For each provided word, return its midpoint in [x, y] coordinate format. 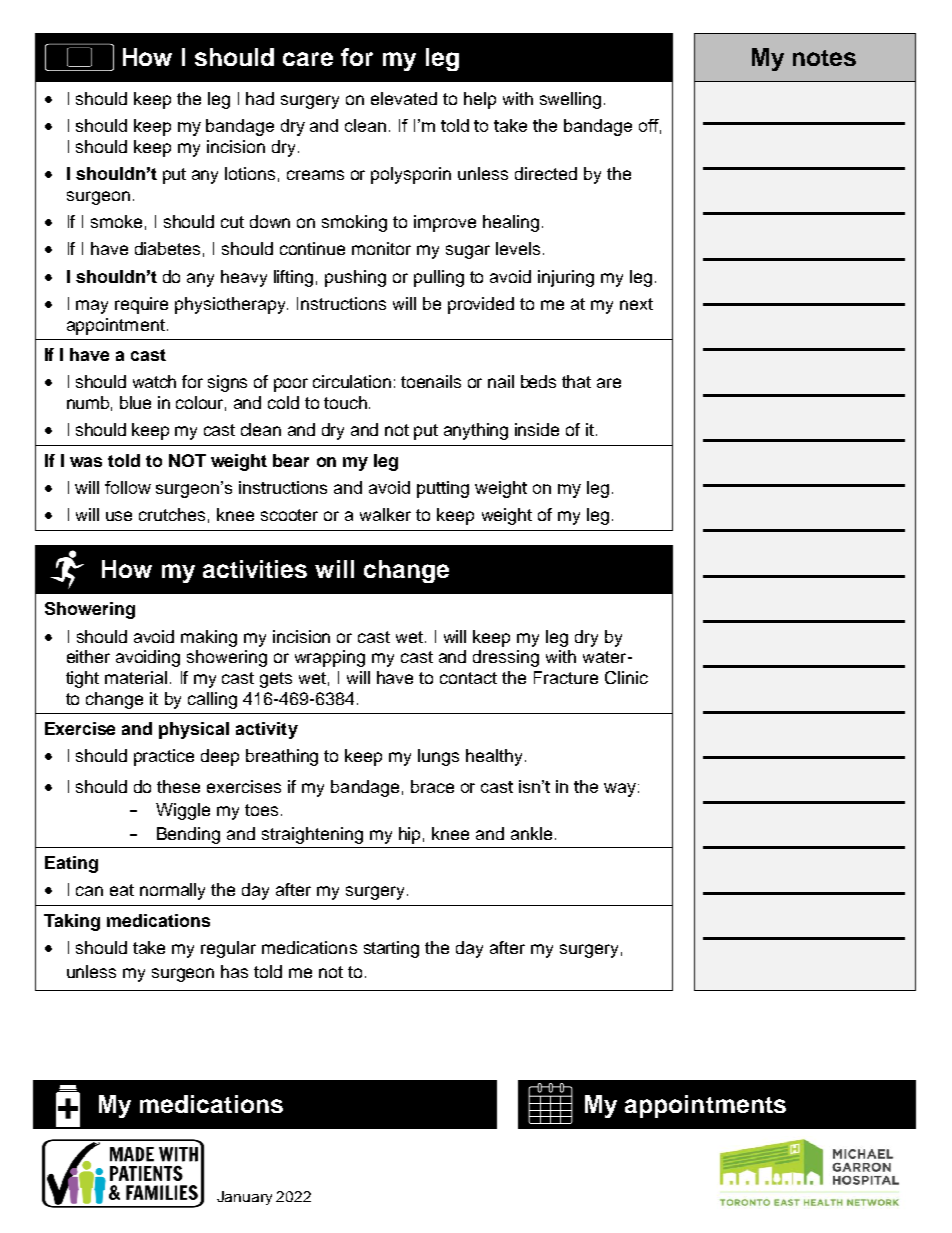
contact [468, 678]
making [209, 638]
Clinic [626, 677]
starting [391, 949]
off [650, 126]
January [244, 1198]
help [480, 100]
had [260, 98]
